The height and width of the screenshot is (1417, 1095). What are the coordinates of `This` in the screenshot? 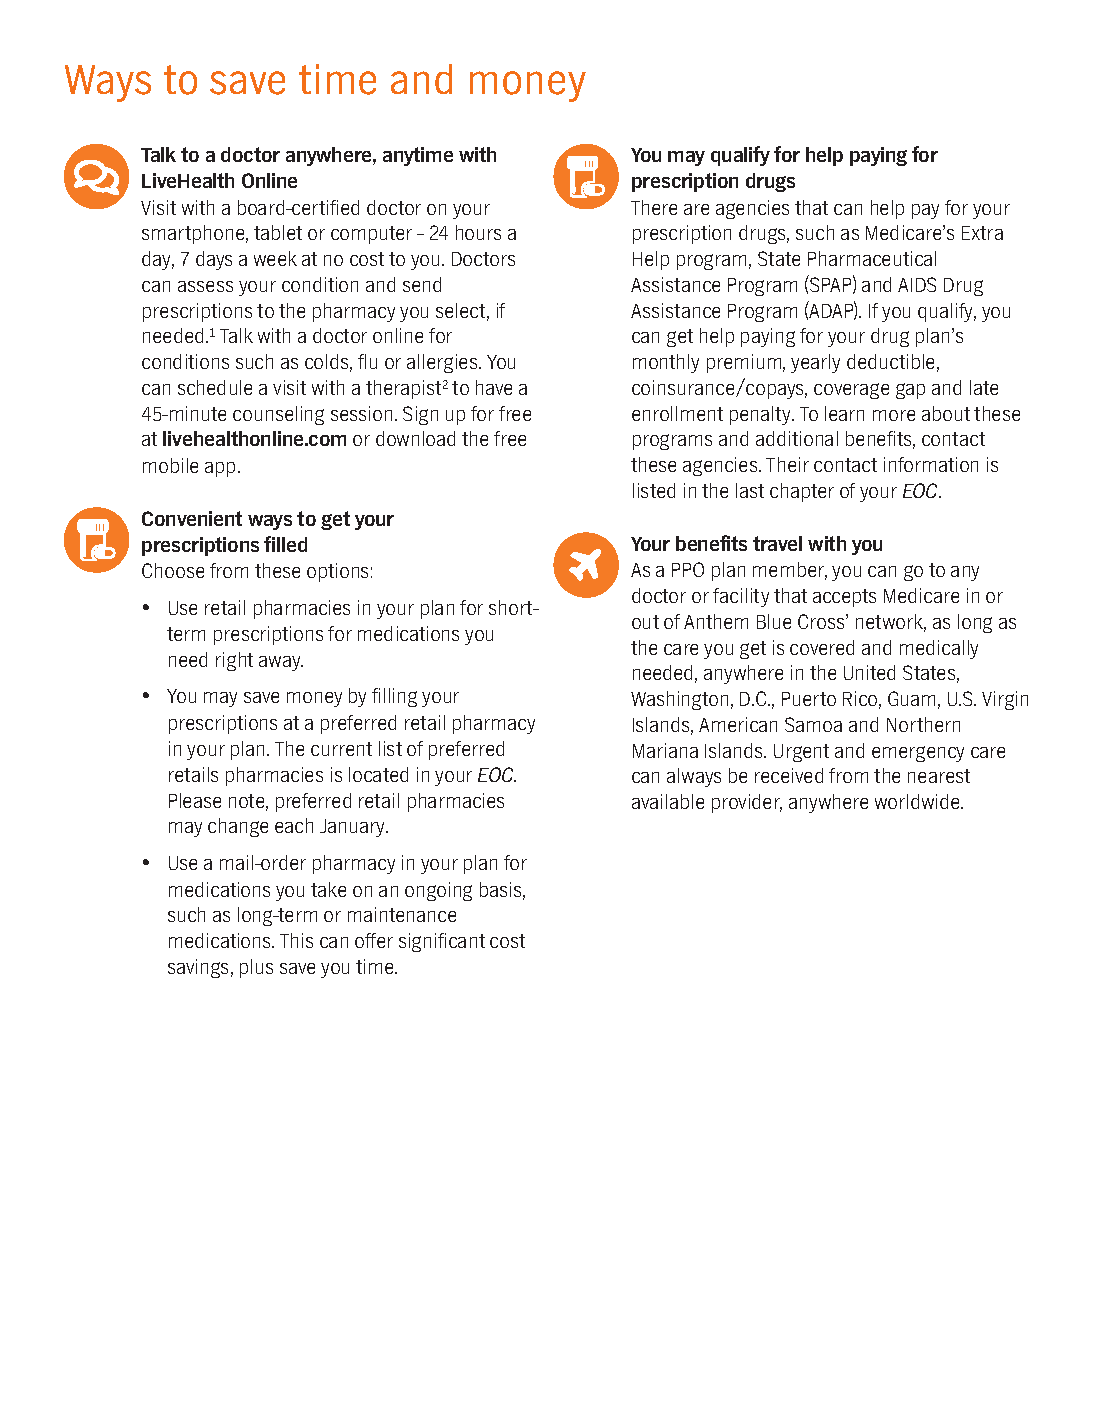 It's located at (296, 940).
